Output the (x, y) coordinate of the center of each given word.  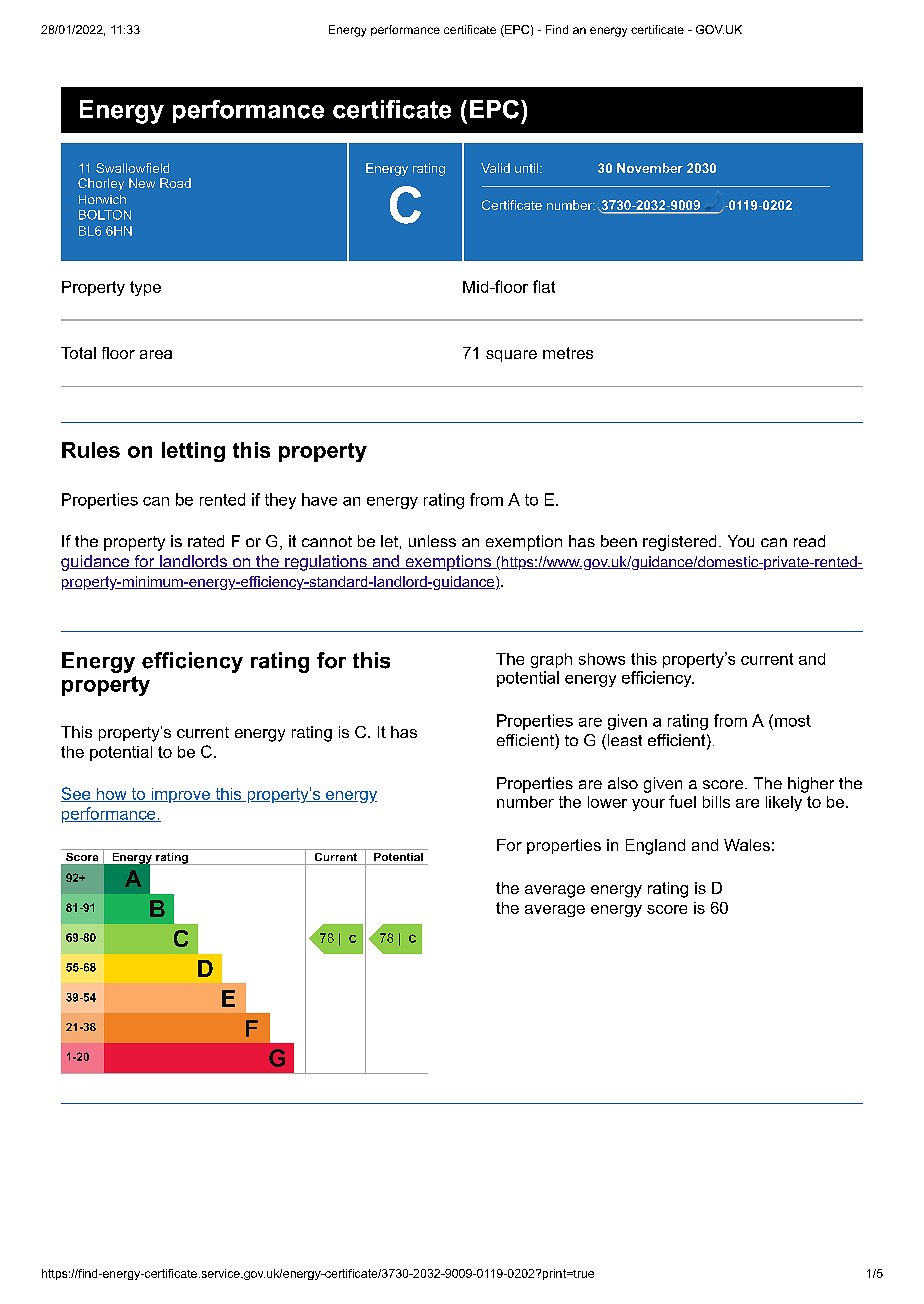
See (77, 794)
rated (206, 541)
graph (551, 660)
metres (568, 353)
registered (679, 543)
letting (193, 452)
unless (432, 541)
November (650, 168)
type (145, 288)
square (511, 356)
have (319, 499)
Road (175, 183)
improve (180, 795)
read (809, 541)
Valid (495, 168)
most (793, 721)
